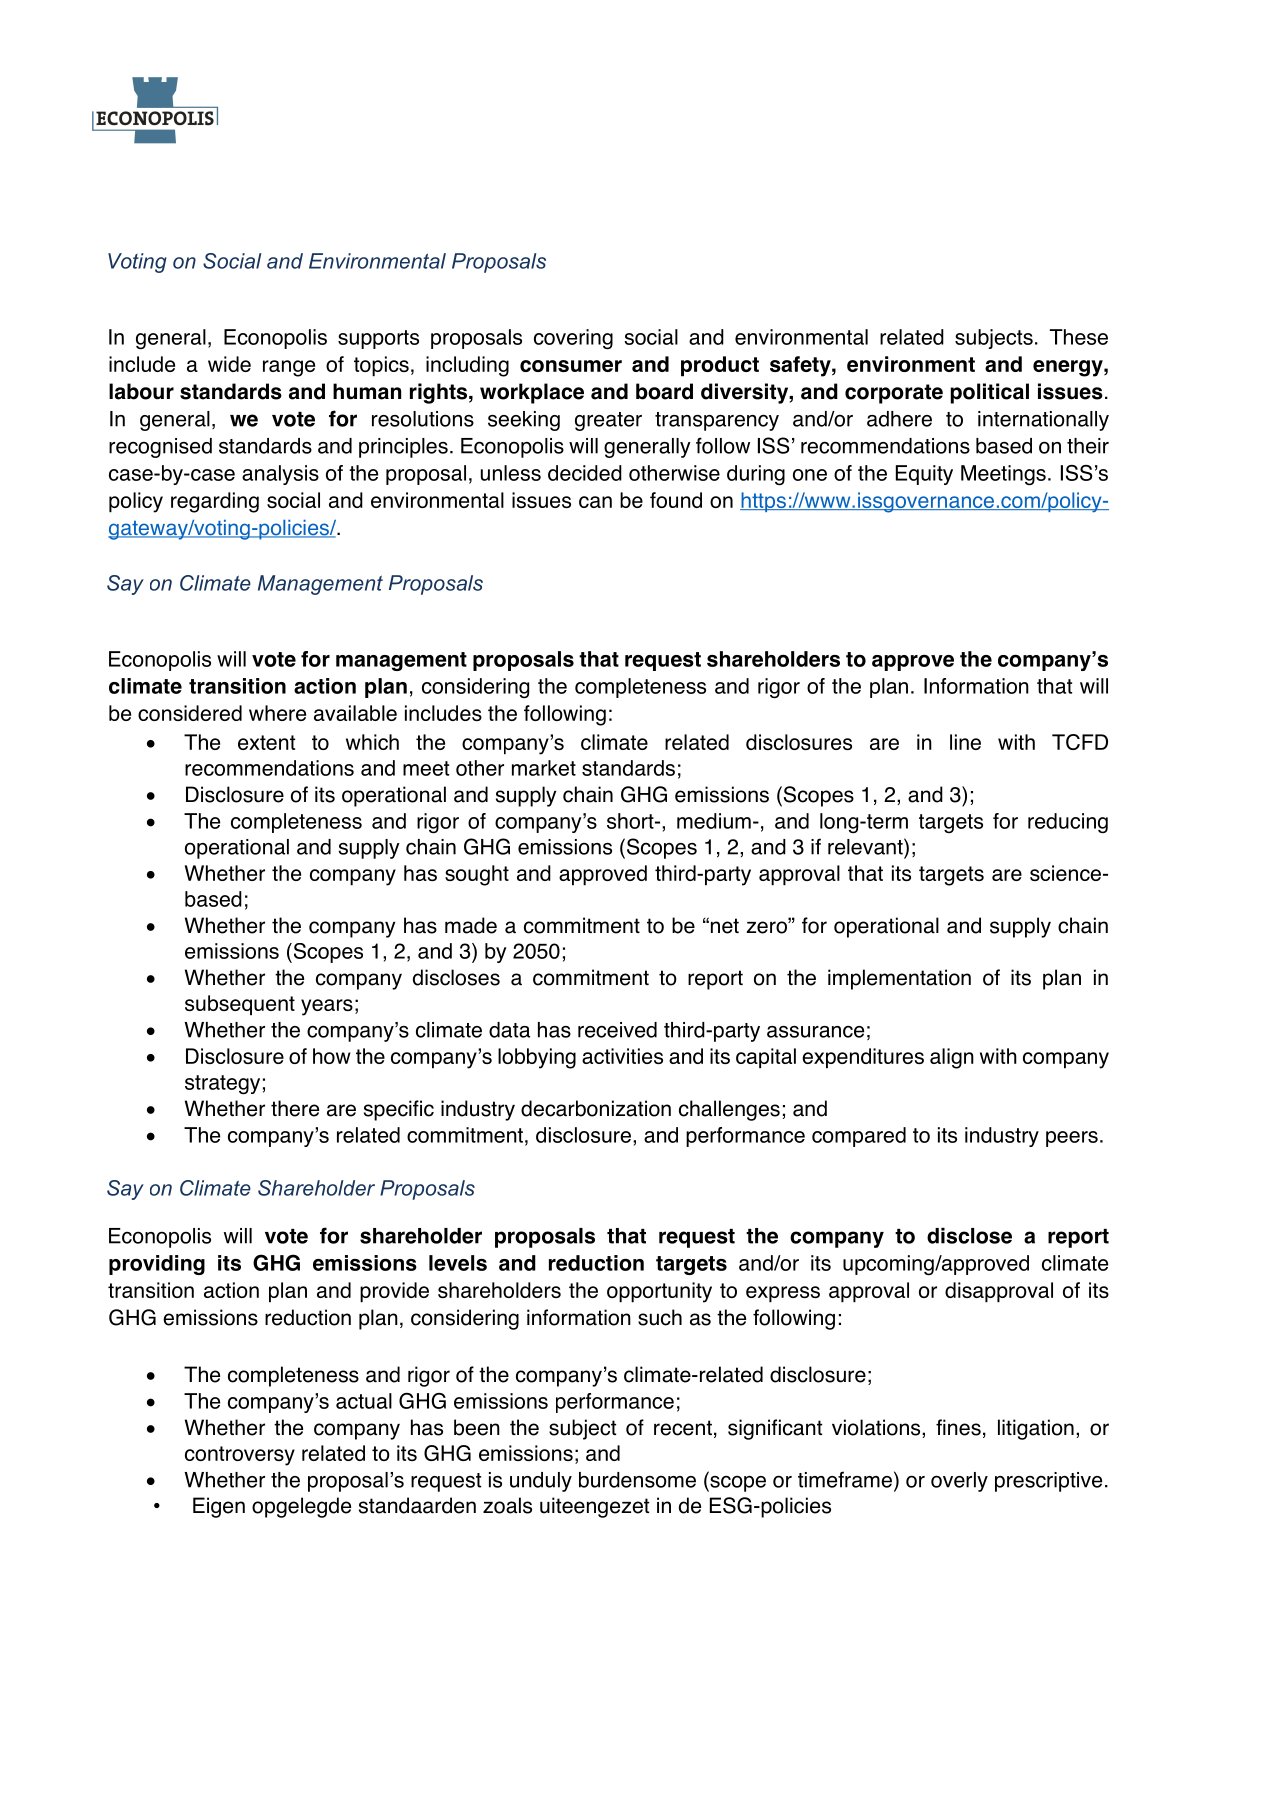 This screenshot has width=1274, height=1804. Describe the element at coordinates (637, 1480) in the screenshot. I see `burdensome` at that location.
